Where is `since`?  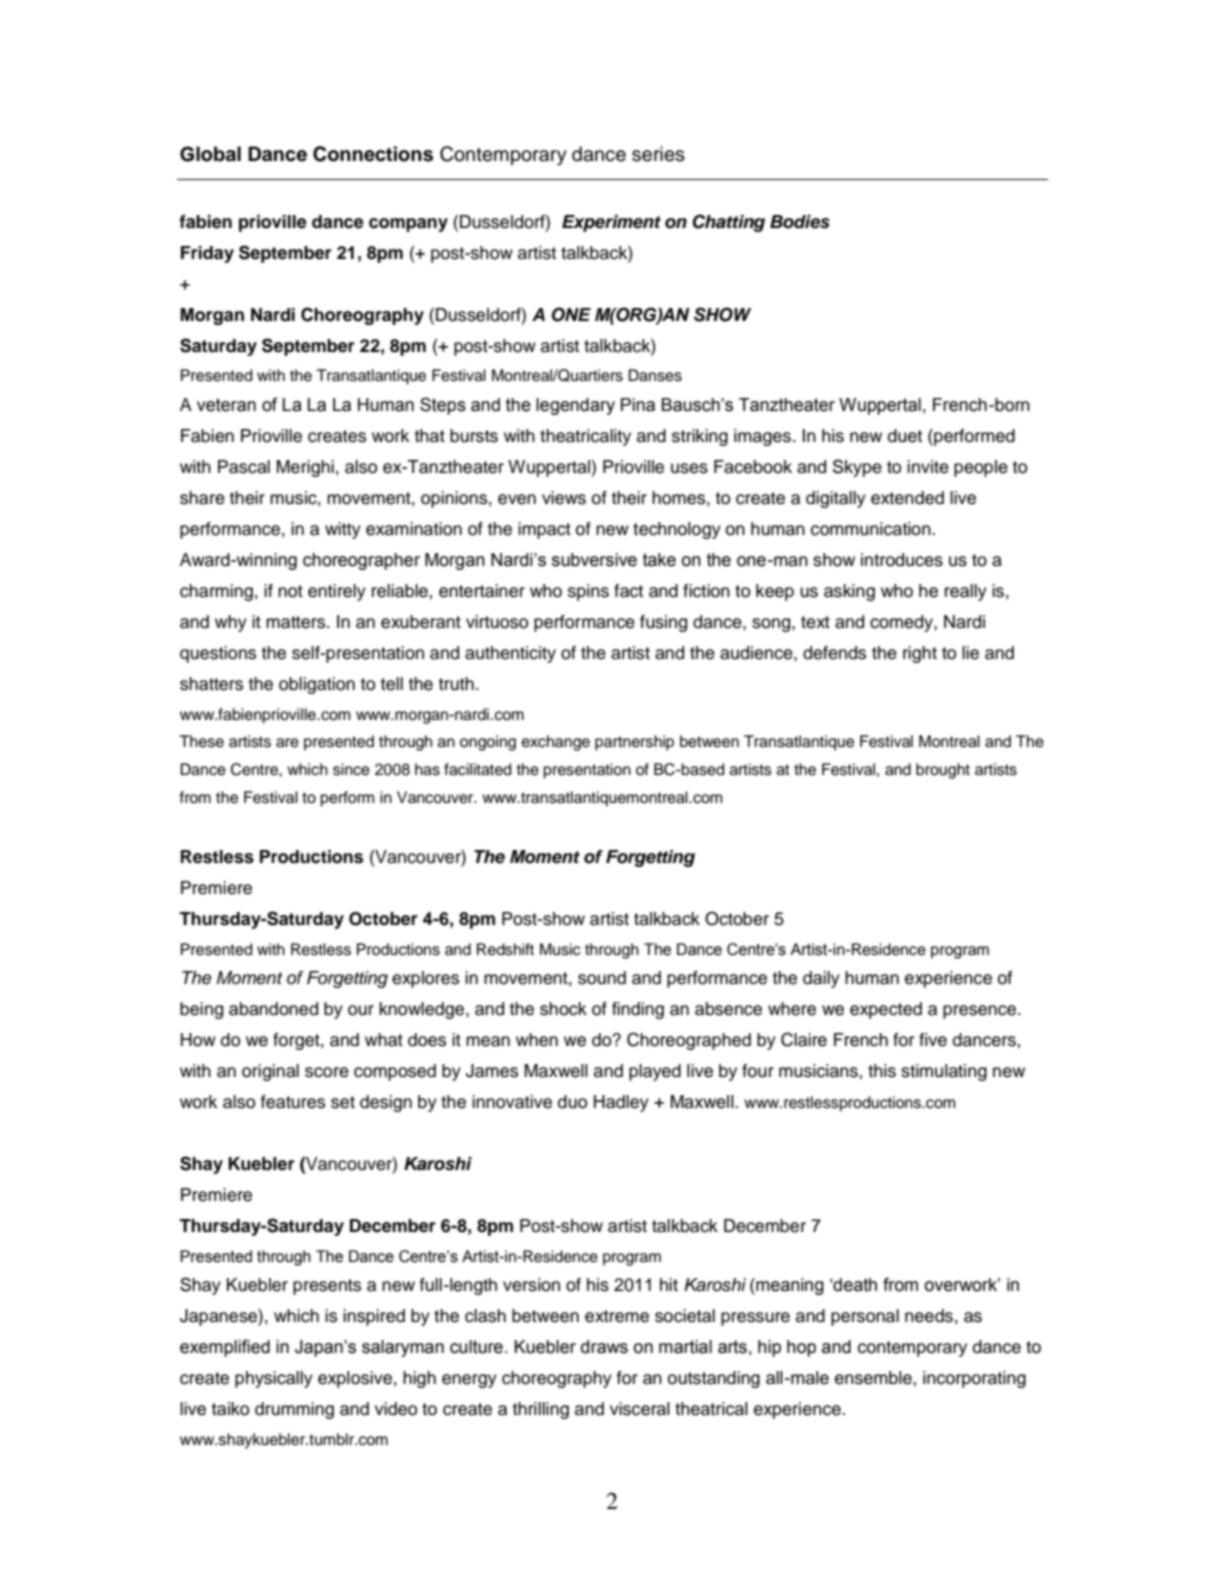
since is located at coordinates (351, 769).
